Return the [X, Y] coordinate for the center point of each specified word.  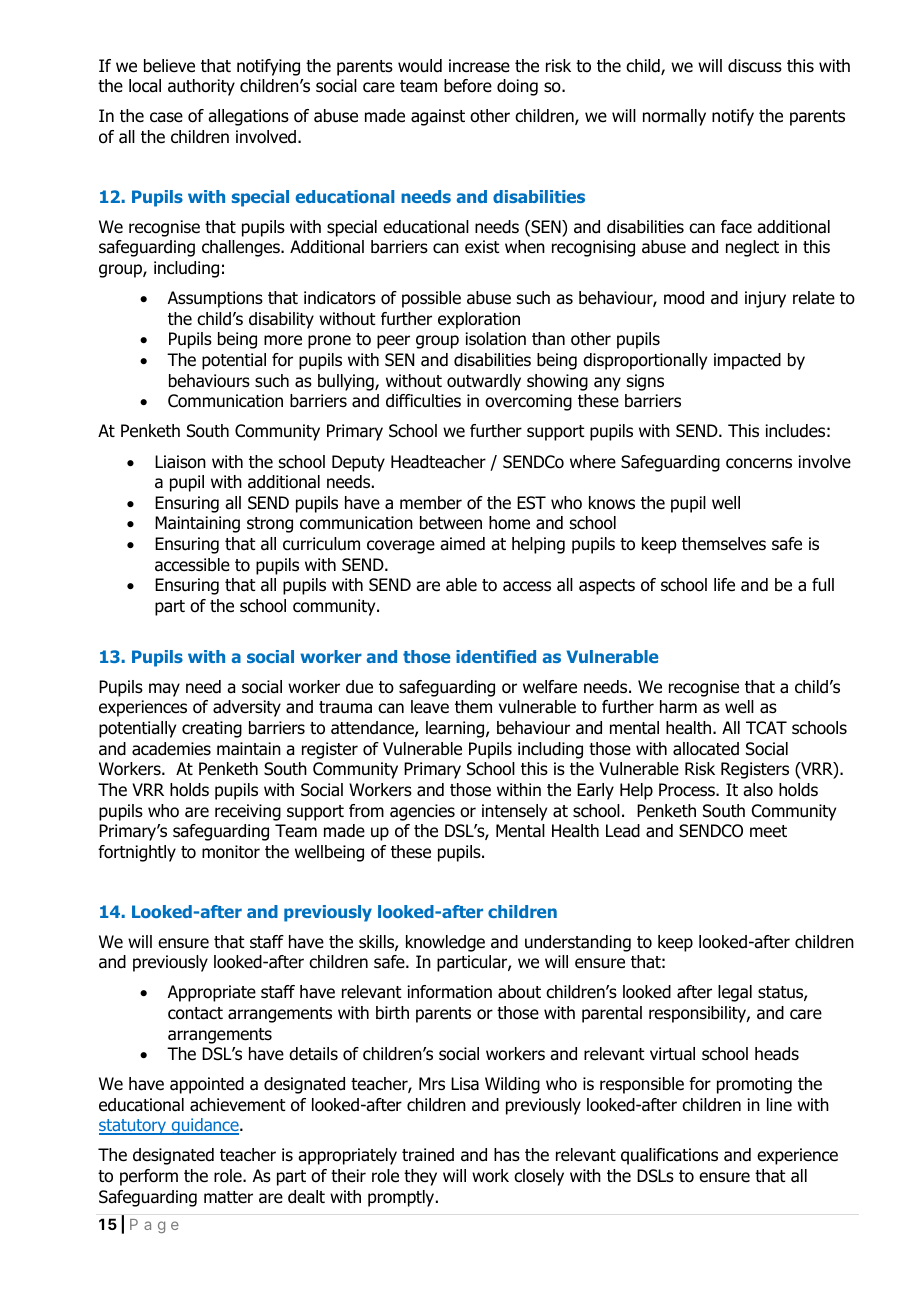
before [468, 86]
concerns [759, 463]
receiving [248, 812]
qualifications [669, 1156]
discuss [755, 66]
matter [228, 1197]
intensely [514, 812]
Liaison [180, 462]
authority [201, 87]
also [758, 790]
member [431, 503]
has [507, 1155]
